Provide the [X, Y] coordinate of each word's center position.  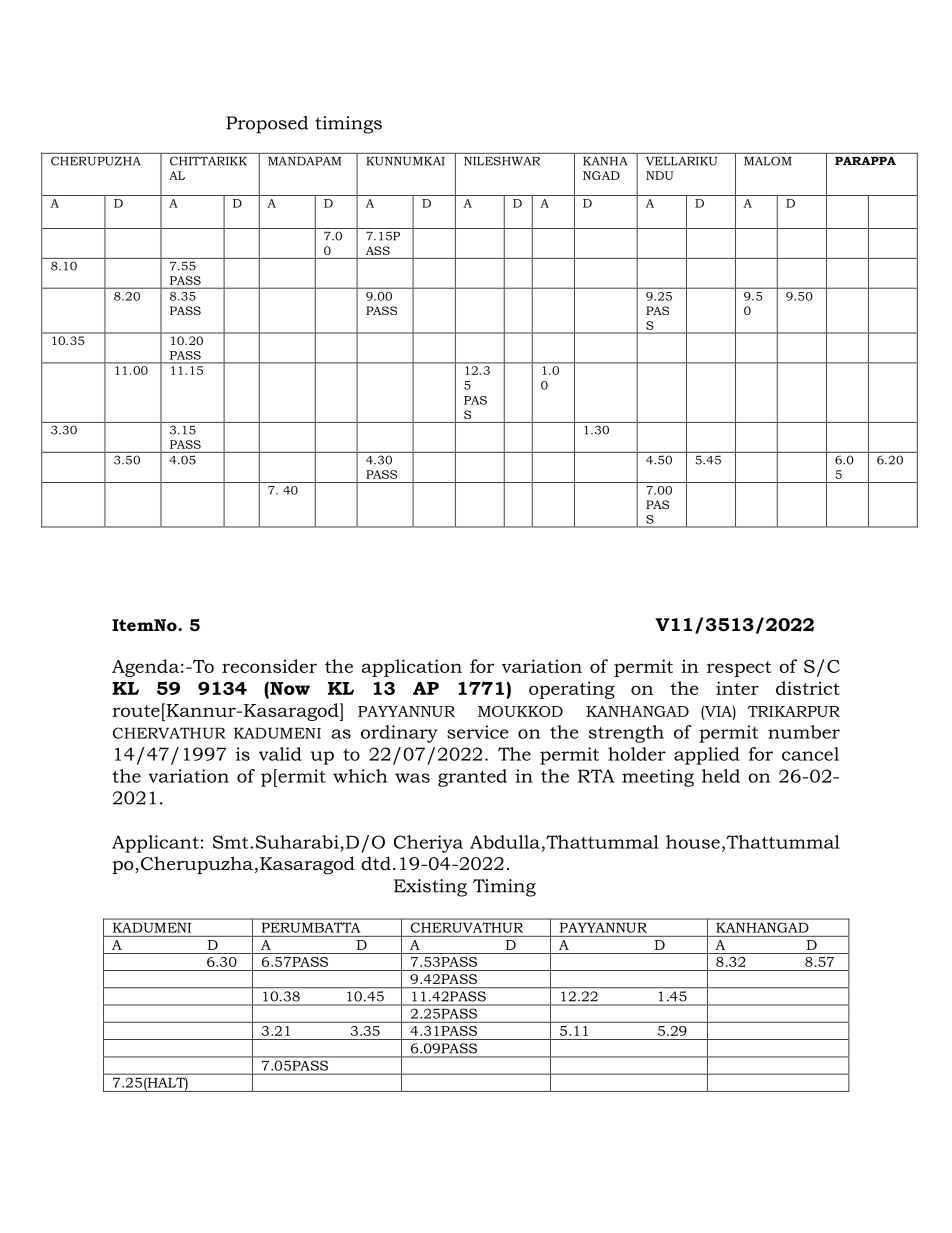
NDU [659, 175]
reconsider [269, 666]
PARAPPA [865, 161]
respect [739, 669]
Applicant [155, 844]
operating [572, 690]
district [808, 688]
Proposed [267, 125]
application [411, 668]
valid [280, 754]
